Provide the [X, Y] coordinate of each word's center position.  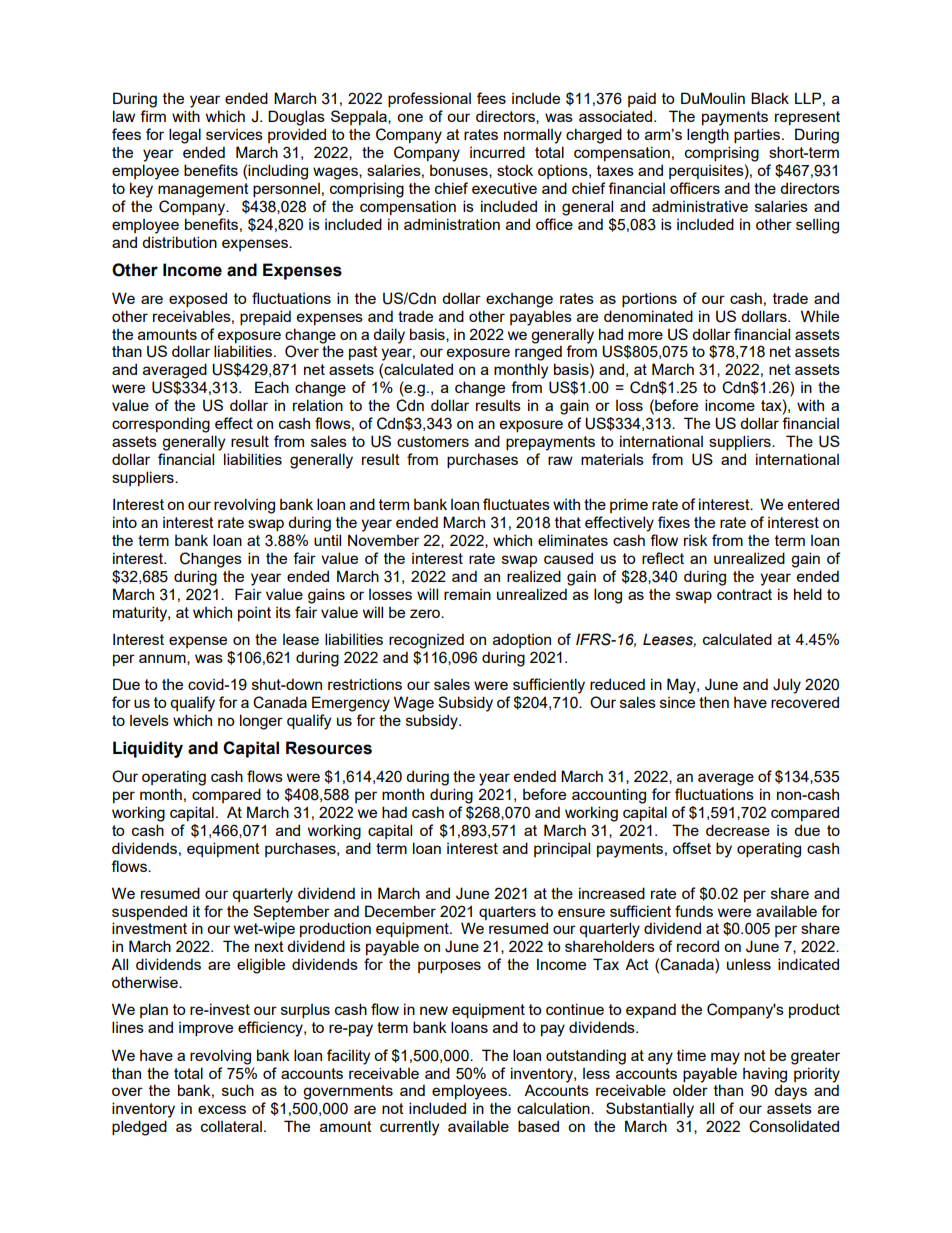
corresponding [161, 425]
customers [433, 441]
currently [409, 1128]
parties [758, 135]
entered [813, 504]
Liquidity [148, 749]
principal [562, 849]
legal [185, 136]
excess [222, 1109]
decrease [738, 830]
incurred [497, 152]
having [765, 1075]
